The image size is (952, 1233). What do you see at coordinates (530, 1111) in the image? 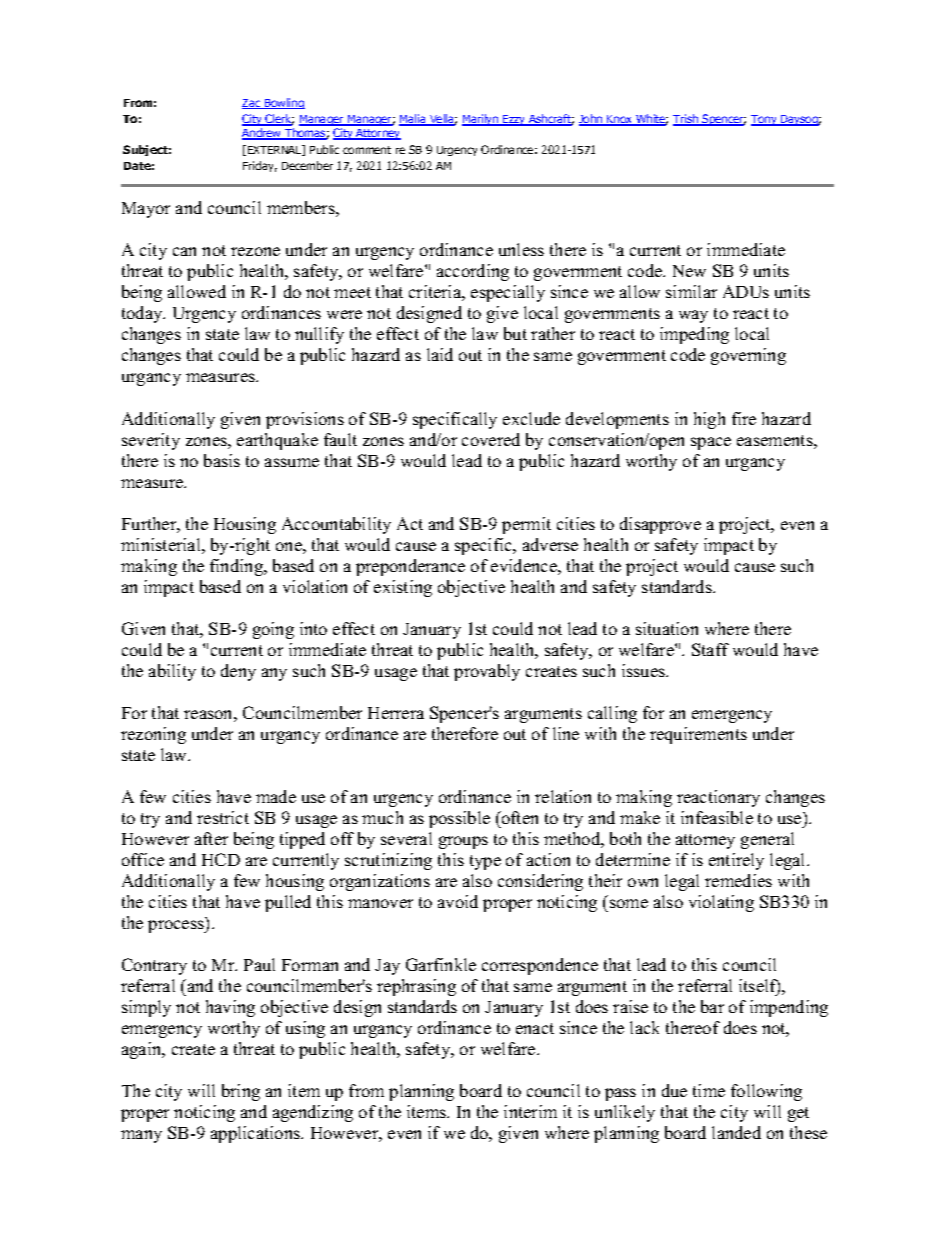
I see `interim` at bounding box center [530, 1111].
